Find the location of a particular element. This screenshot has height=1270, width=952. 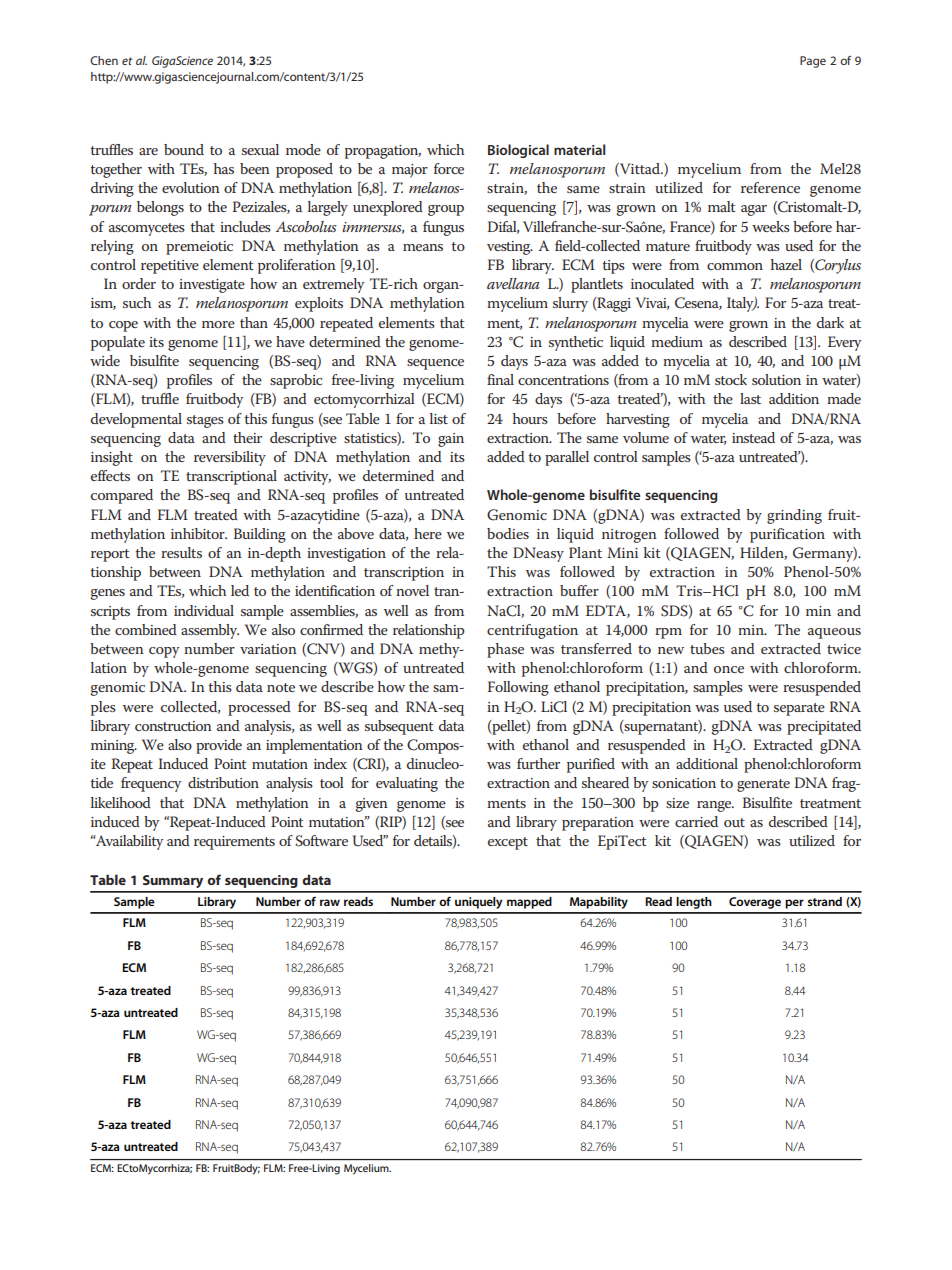

sequence is located at coordinates (435, 364).
